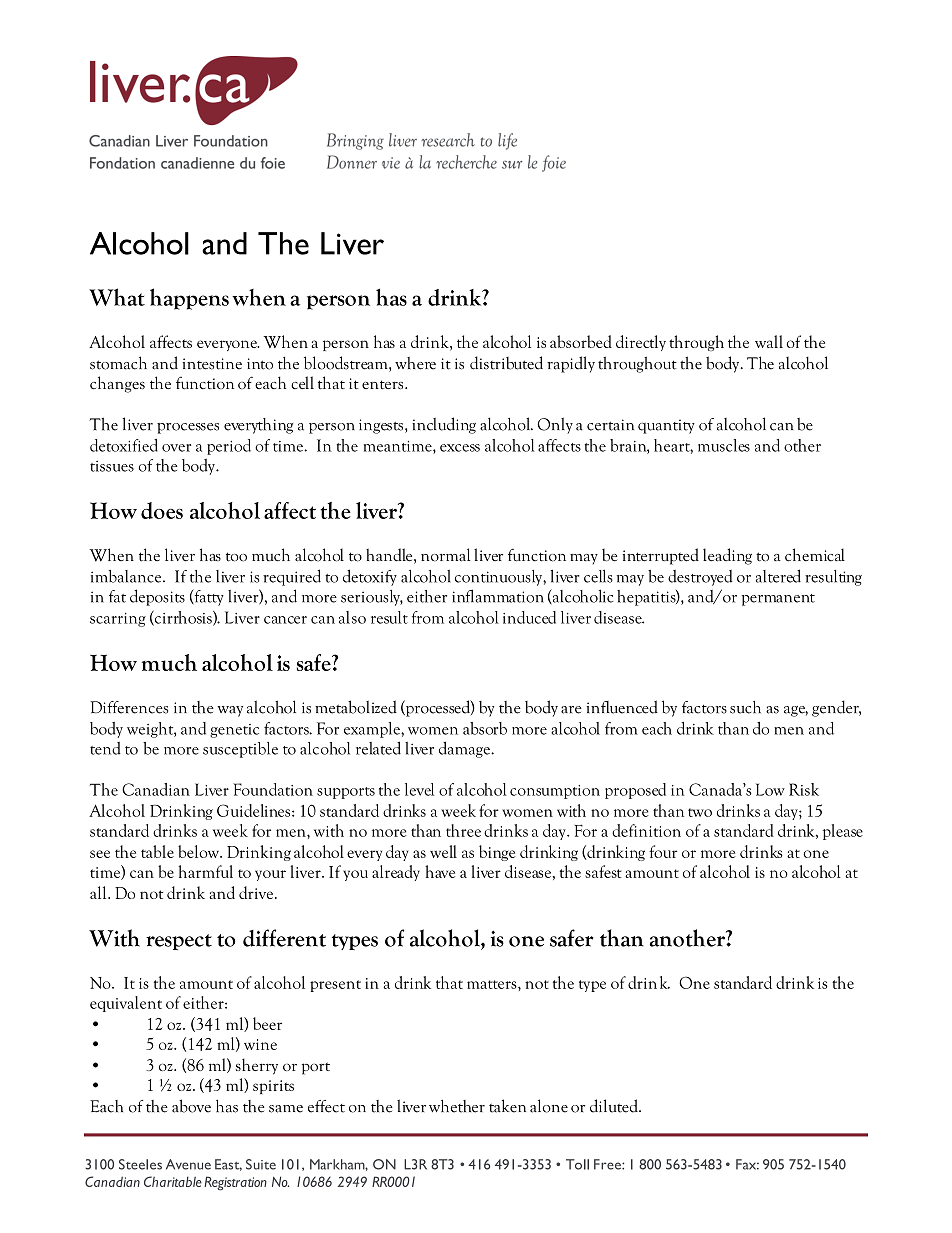 This screenshot has height=1233, width=952. Describe the element at coordinates (188, 1164) in the screenshot. I see `Avenue` at that location.
